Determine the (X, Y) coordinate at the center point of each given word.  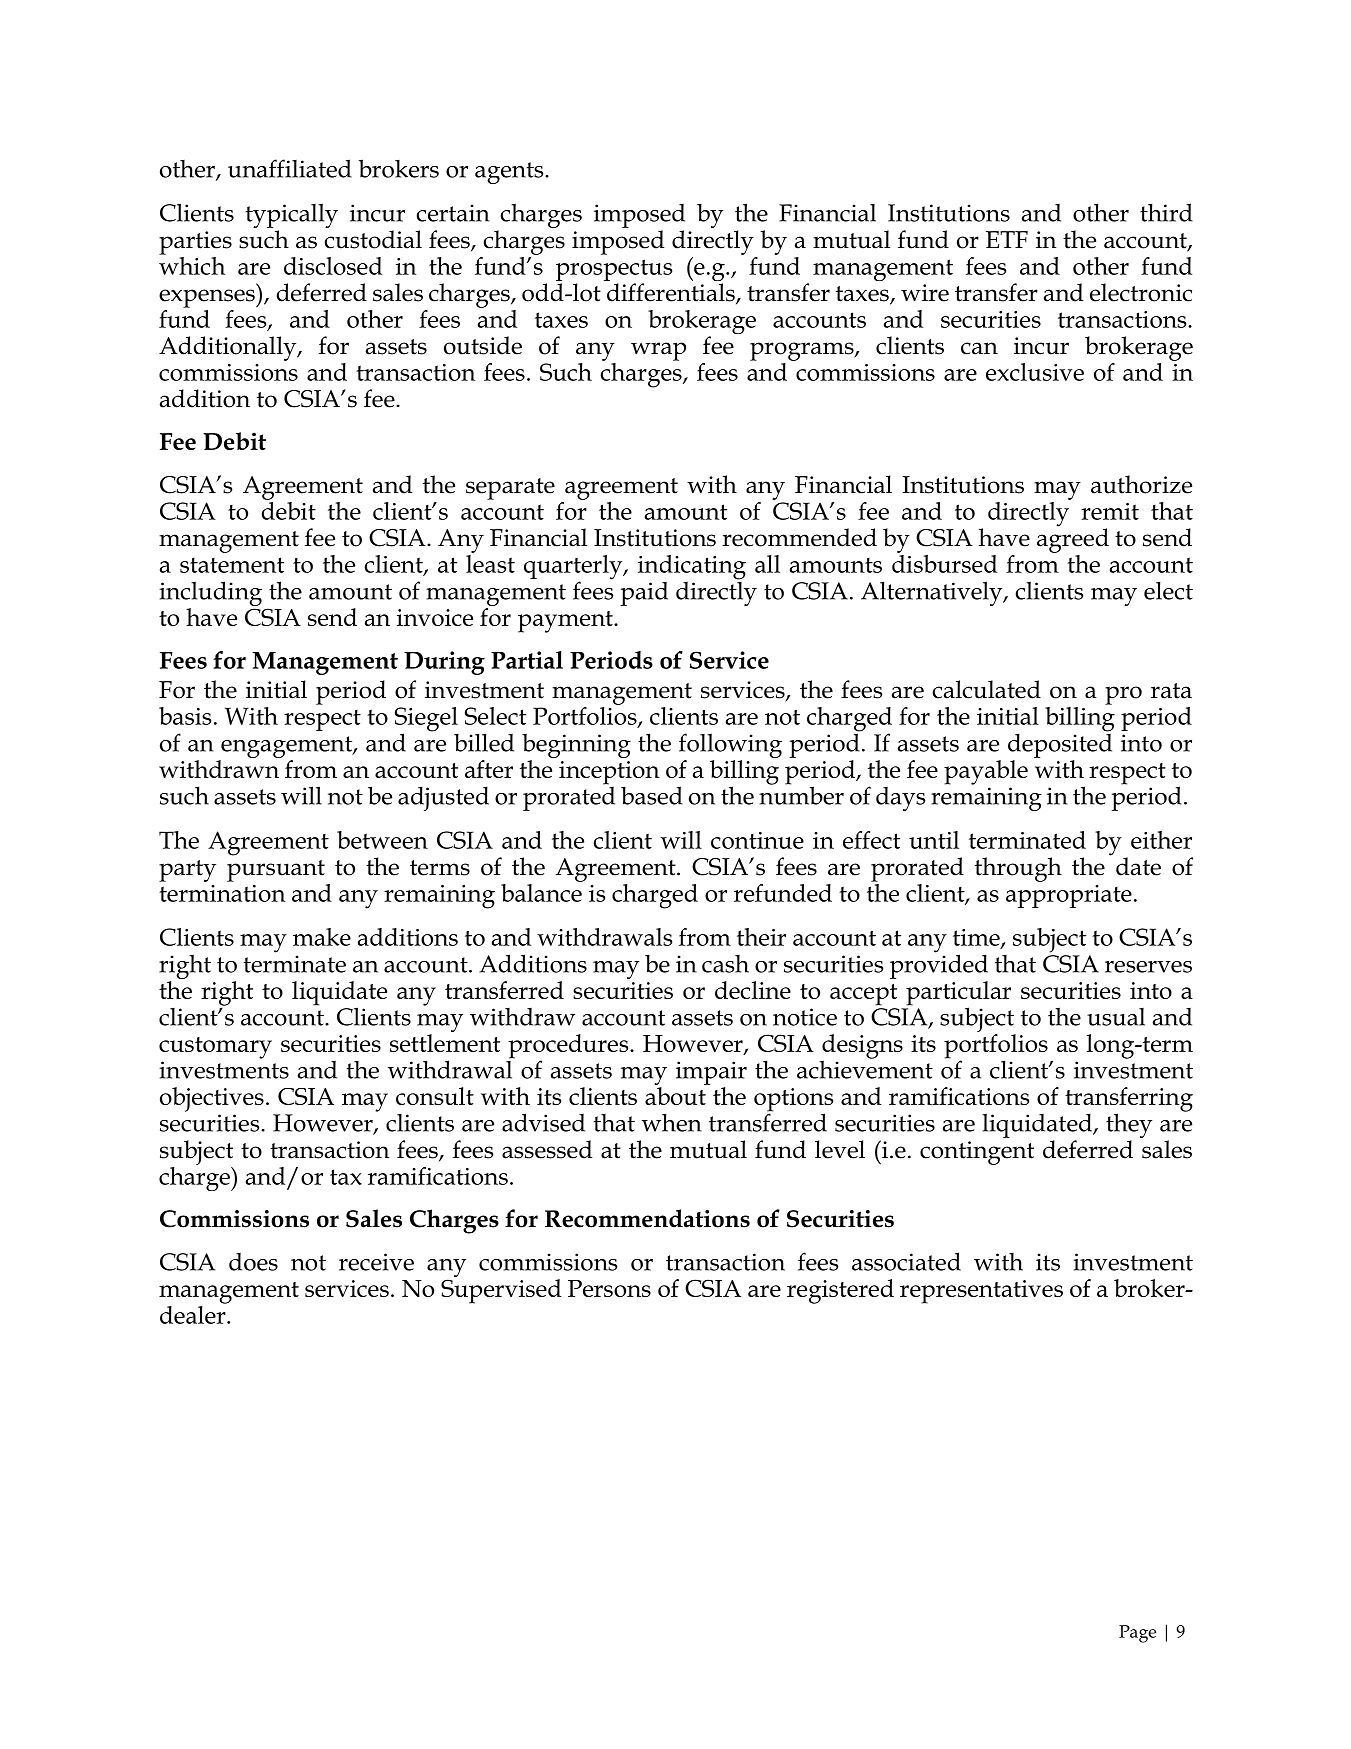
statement (232, 565)
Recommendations (647, 1218)
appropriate (1069, 896)
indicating (692, 567)
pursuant (276, 871)
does (253, 1262)
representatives (981, 1292)
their (761, 937)
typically (291, 217)
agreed (1073, 539)
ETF (1007, 239)
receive (376, 1262)
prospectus (614, 270)
